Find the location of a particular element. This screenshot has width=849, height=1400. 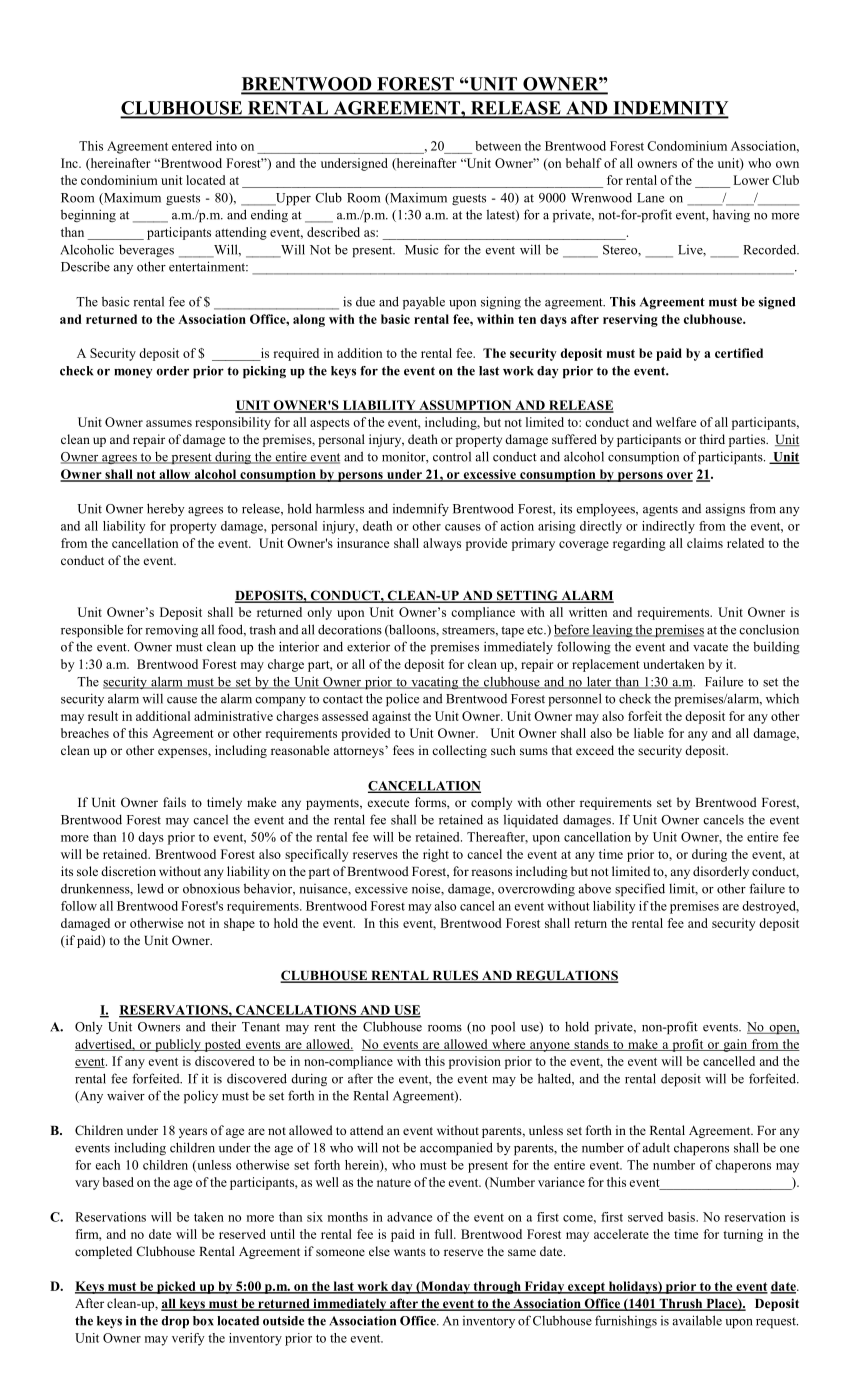

entered is located at coordinates (192, 146).
